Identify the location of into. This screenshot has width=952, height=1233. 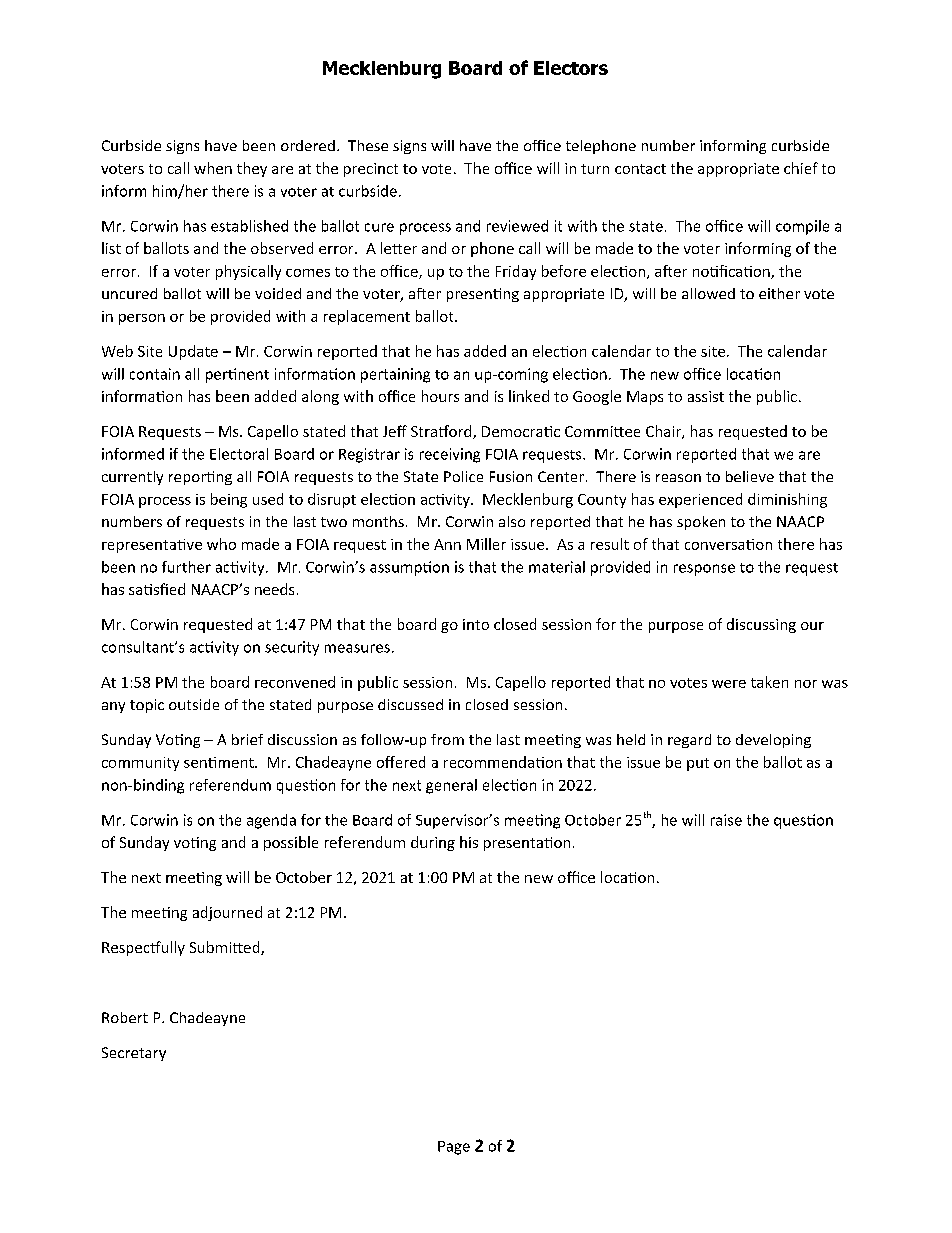
(476, 624).
